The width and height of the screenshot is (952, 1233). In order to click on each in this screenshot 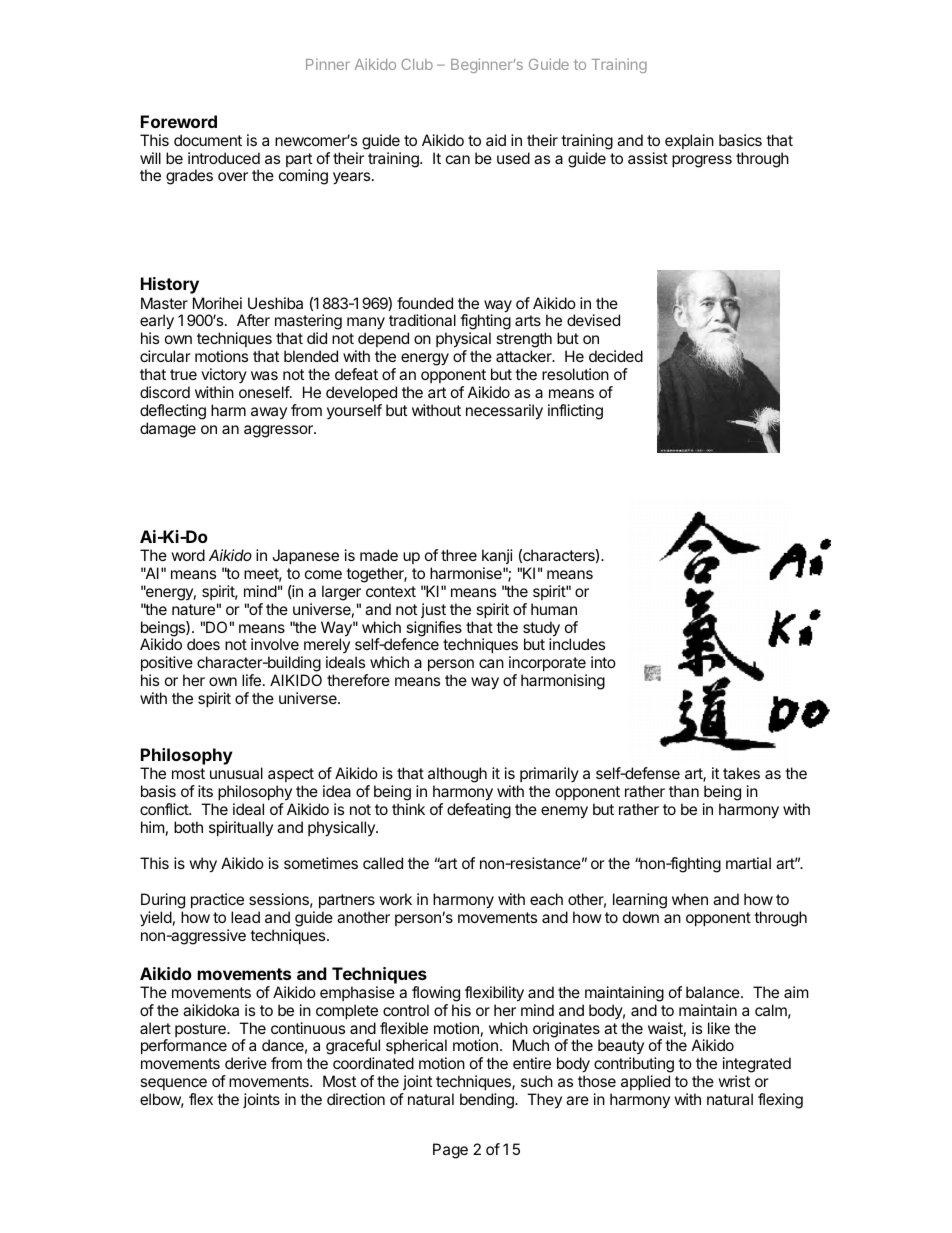, I will do `click(546, 899)`.
